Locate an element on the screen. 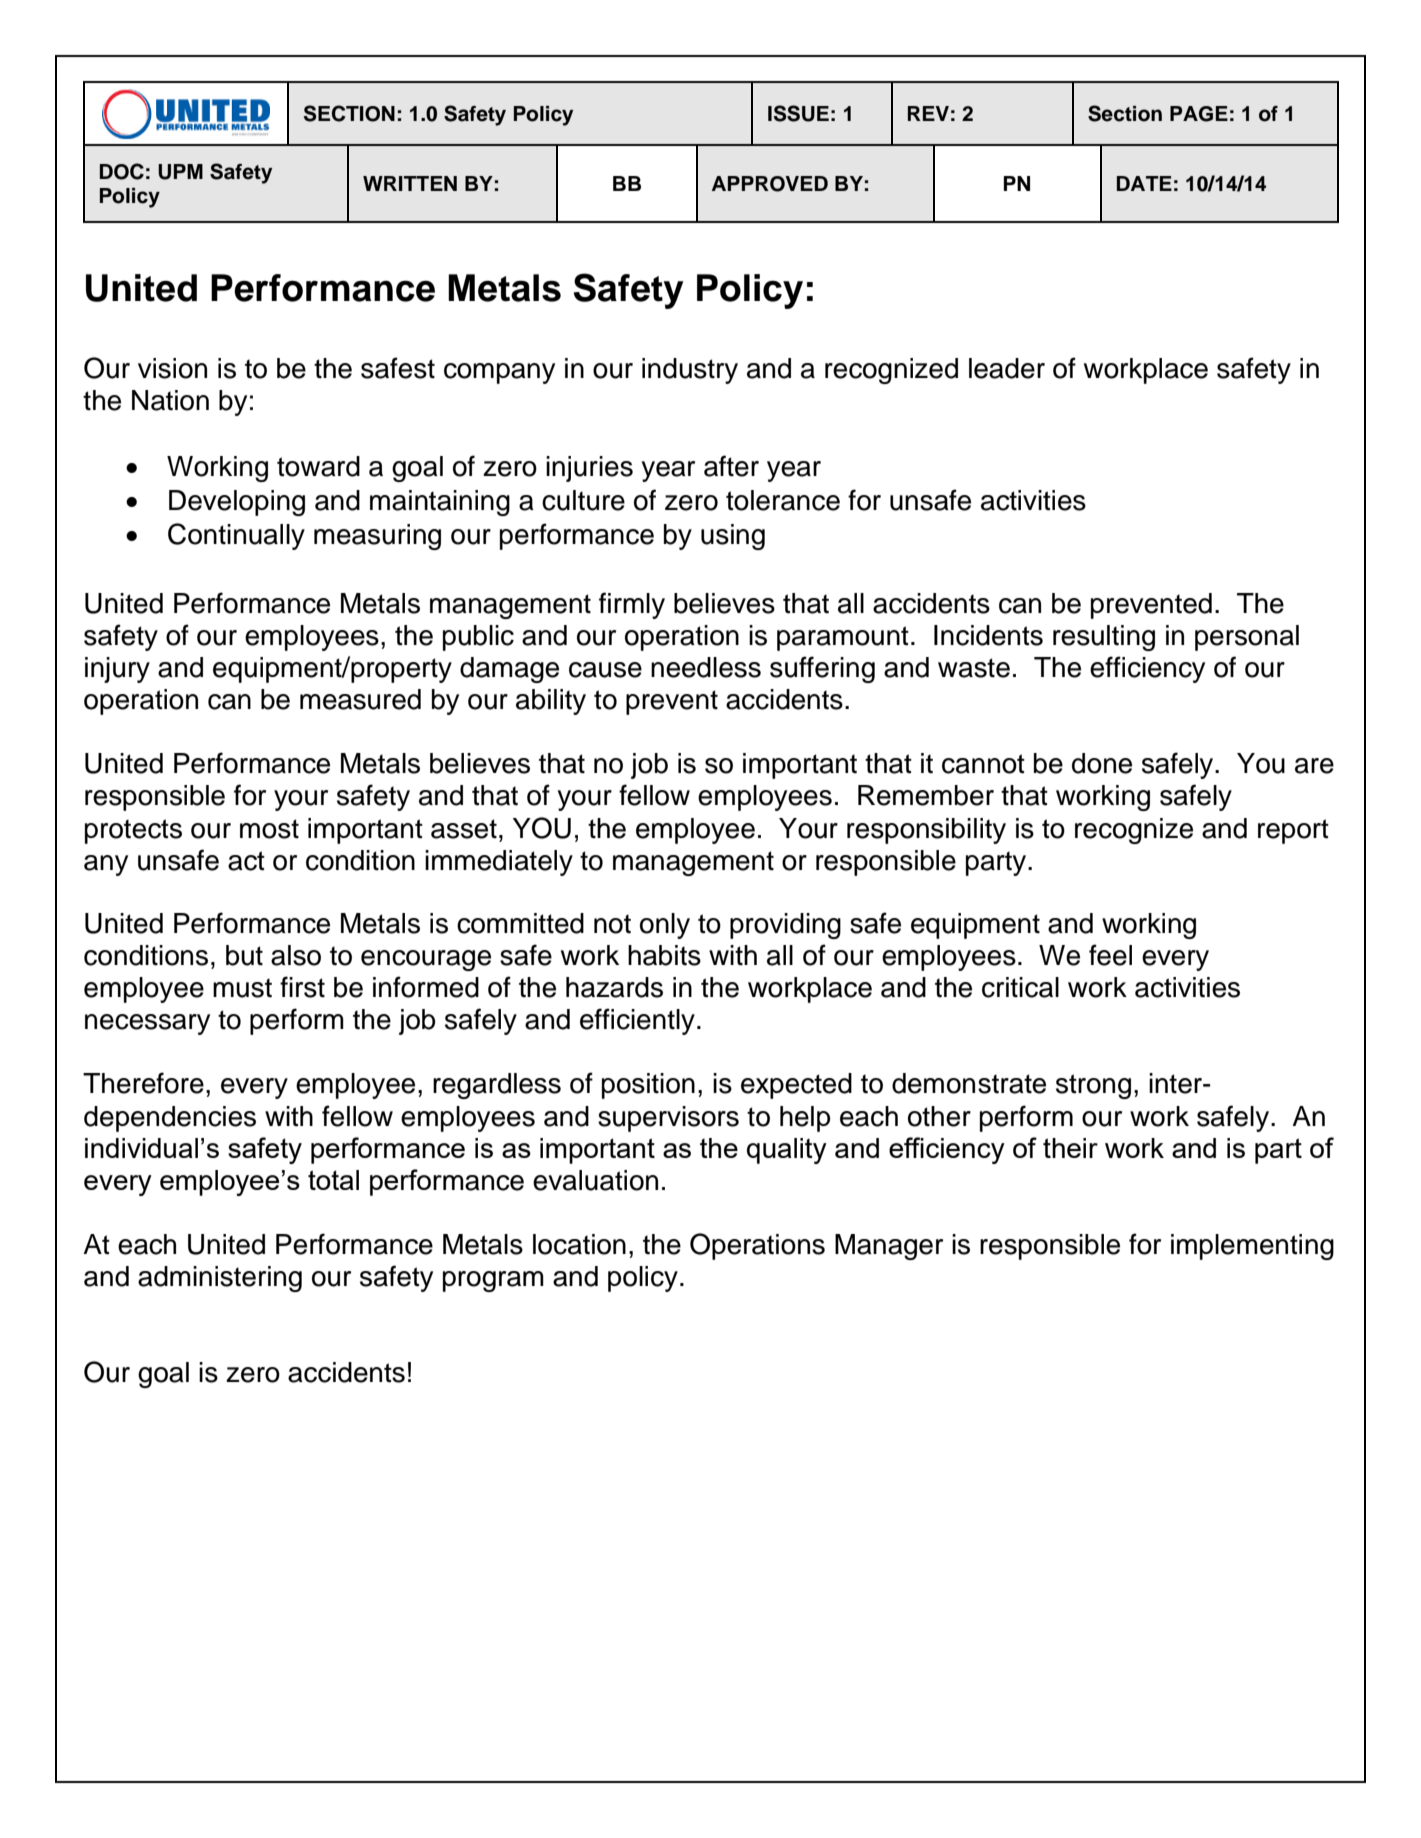  needless is located at coordinates (706, 667).
